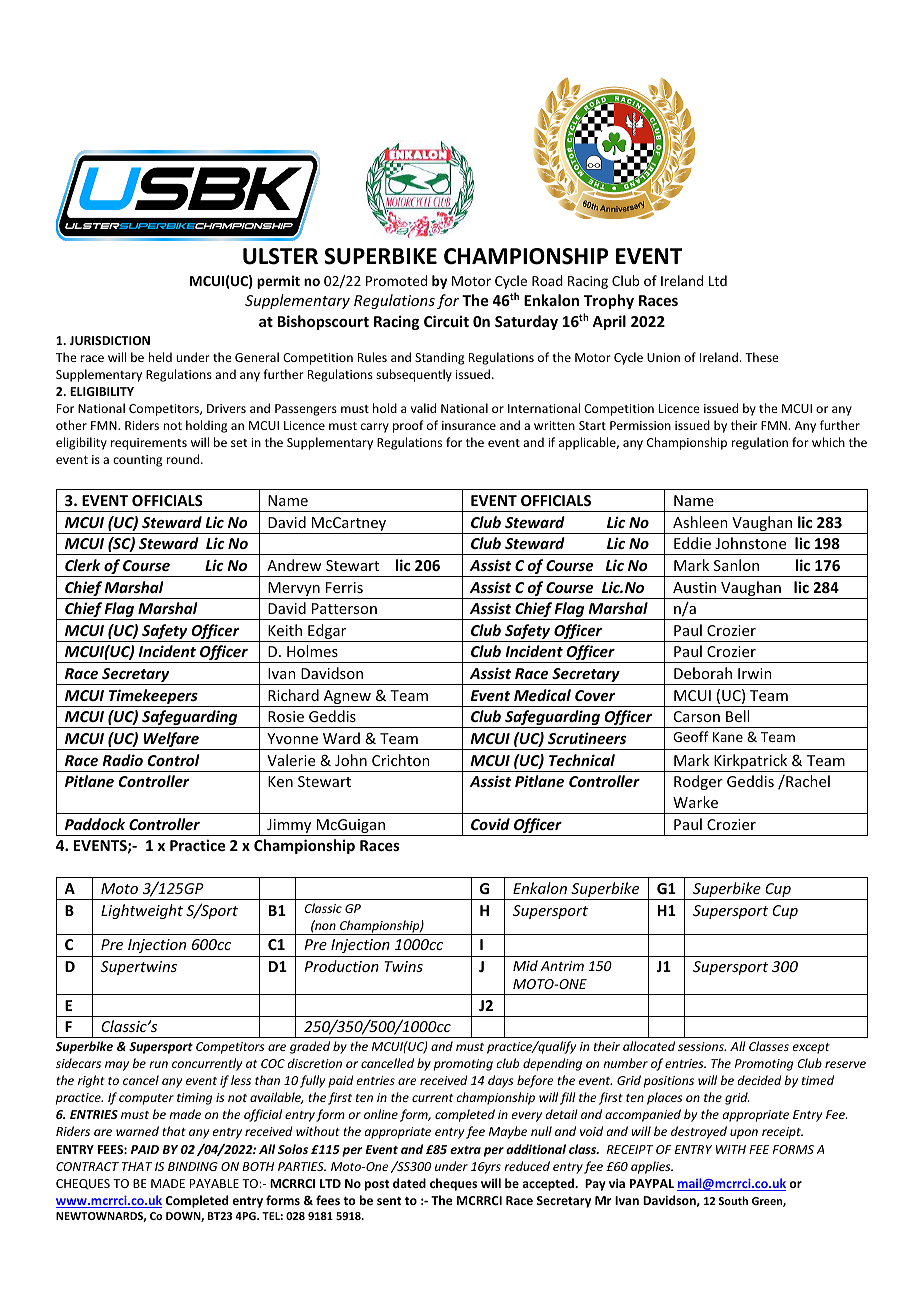 This page has width=924, height=1308. I want to click on BINDING, so click(193, 1166).
